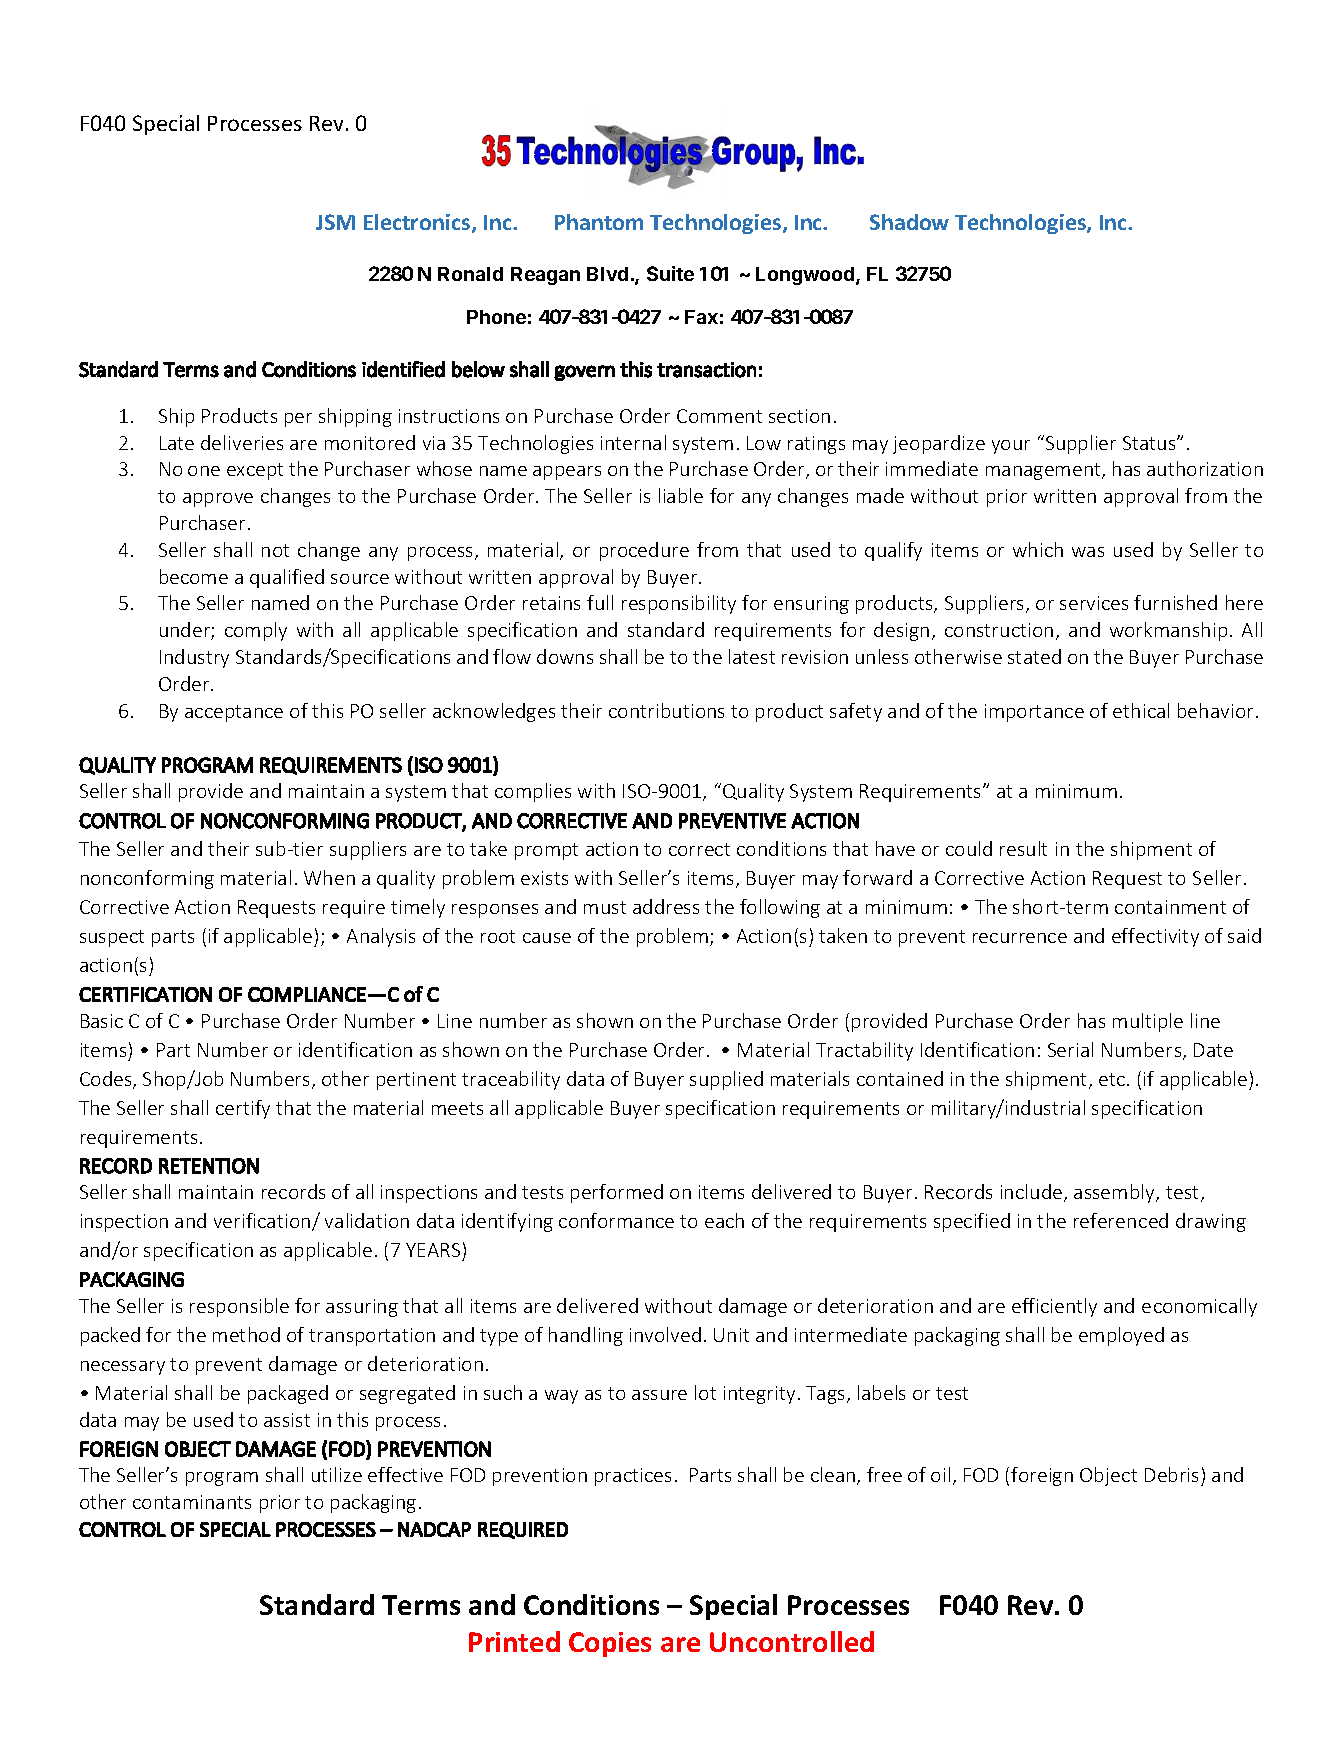  Describe the element at coordinates (610, 1644) in the image. I see `Copies` at that location.
